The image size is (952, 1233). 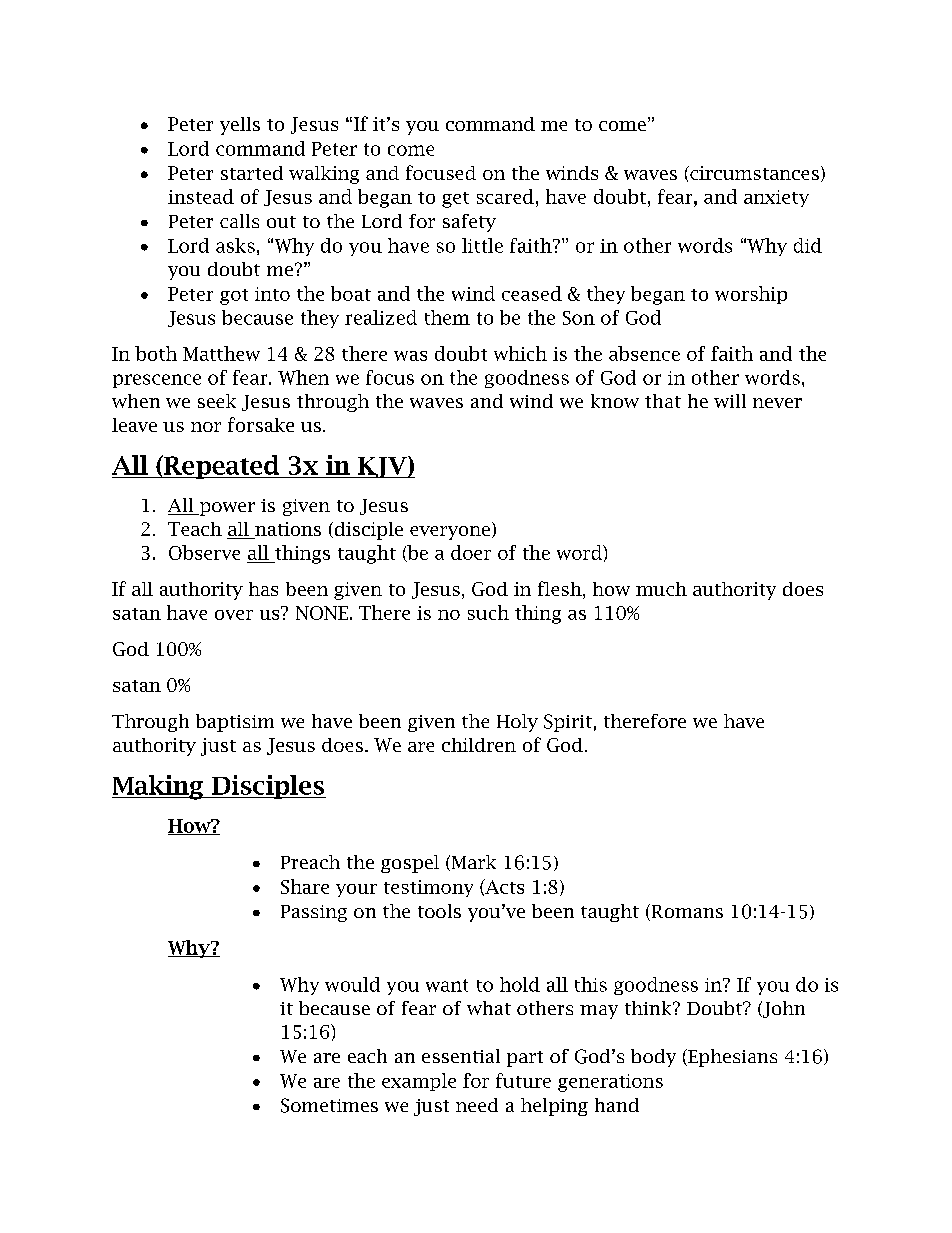 What do you see at coordinates (226, 509) in the page?
I see `power` at bounding box center [226, 509].
